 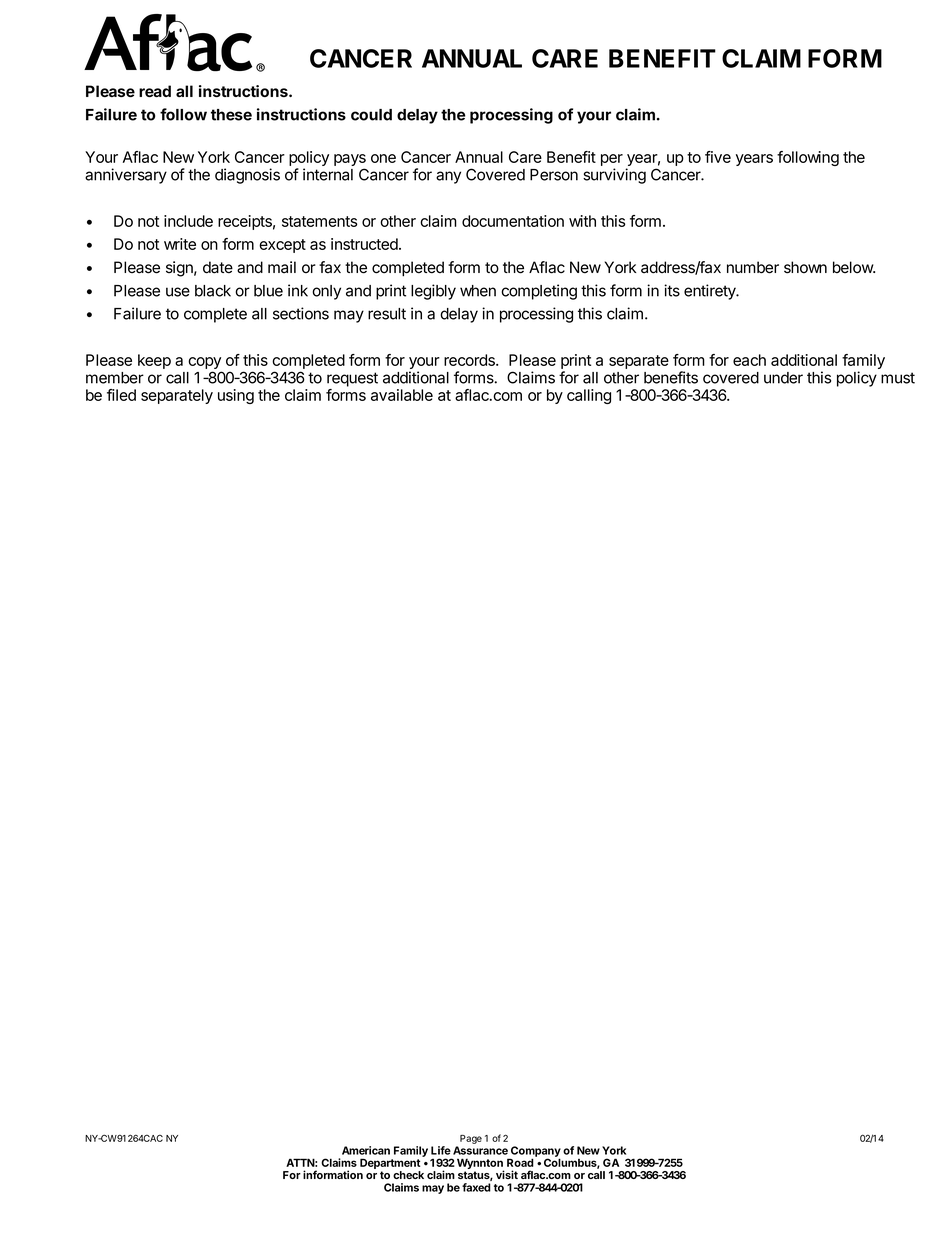 What do you see at coordinates (231, 115) in the image?
I see `these` at bounding box center [231, 115].
